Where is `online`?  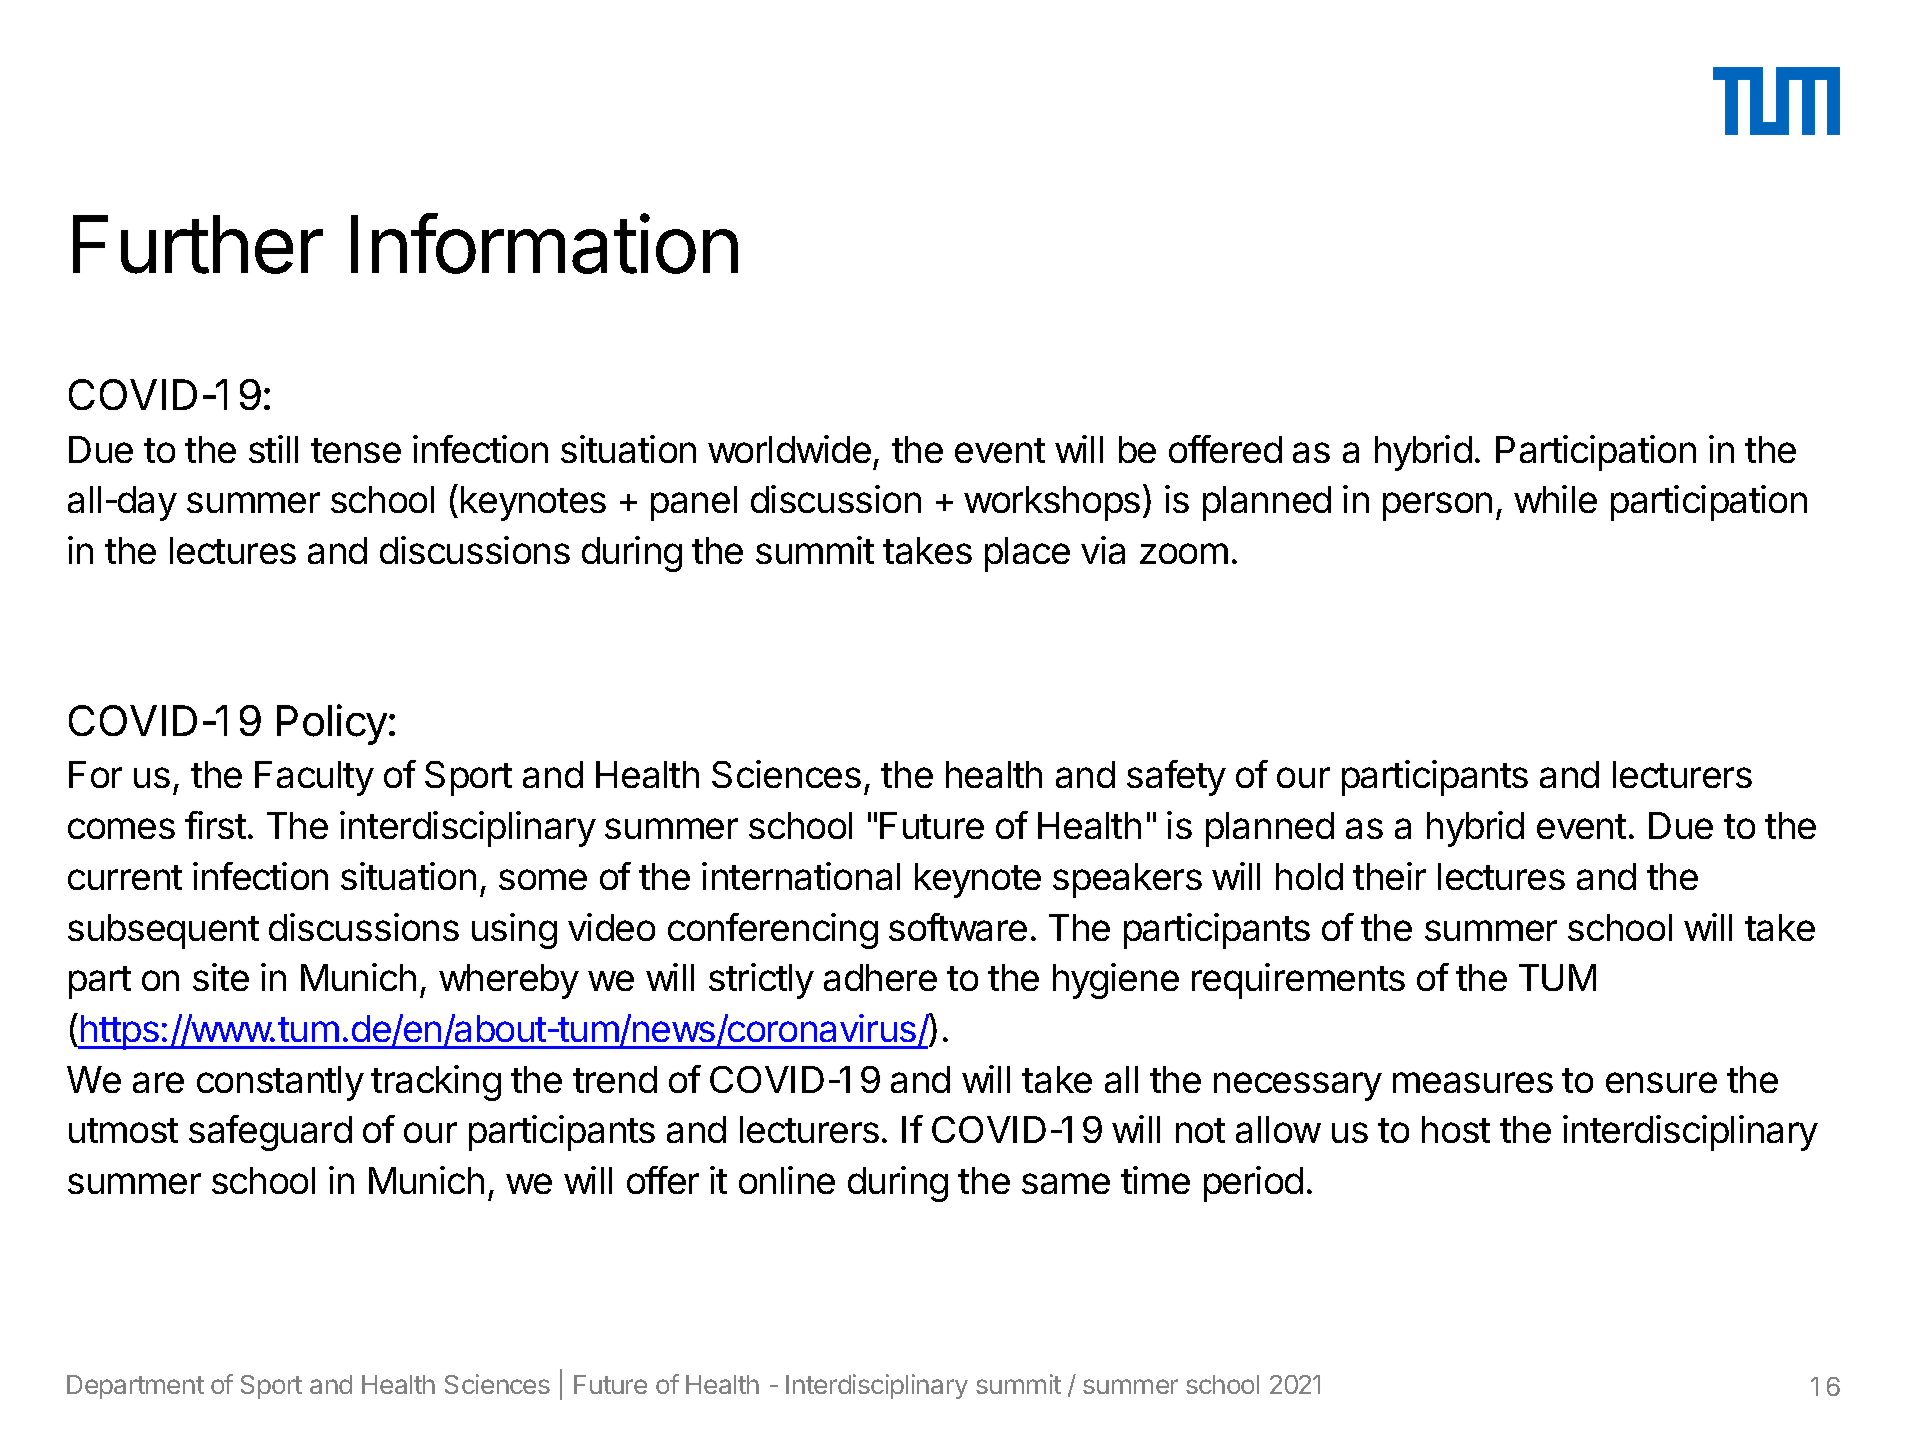 online is located at coordinates (787, 1180).
